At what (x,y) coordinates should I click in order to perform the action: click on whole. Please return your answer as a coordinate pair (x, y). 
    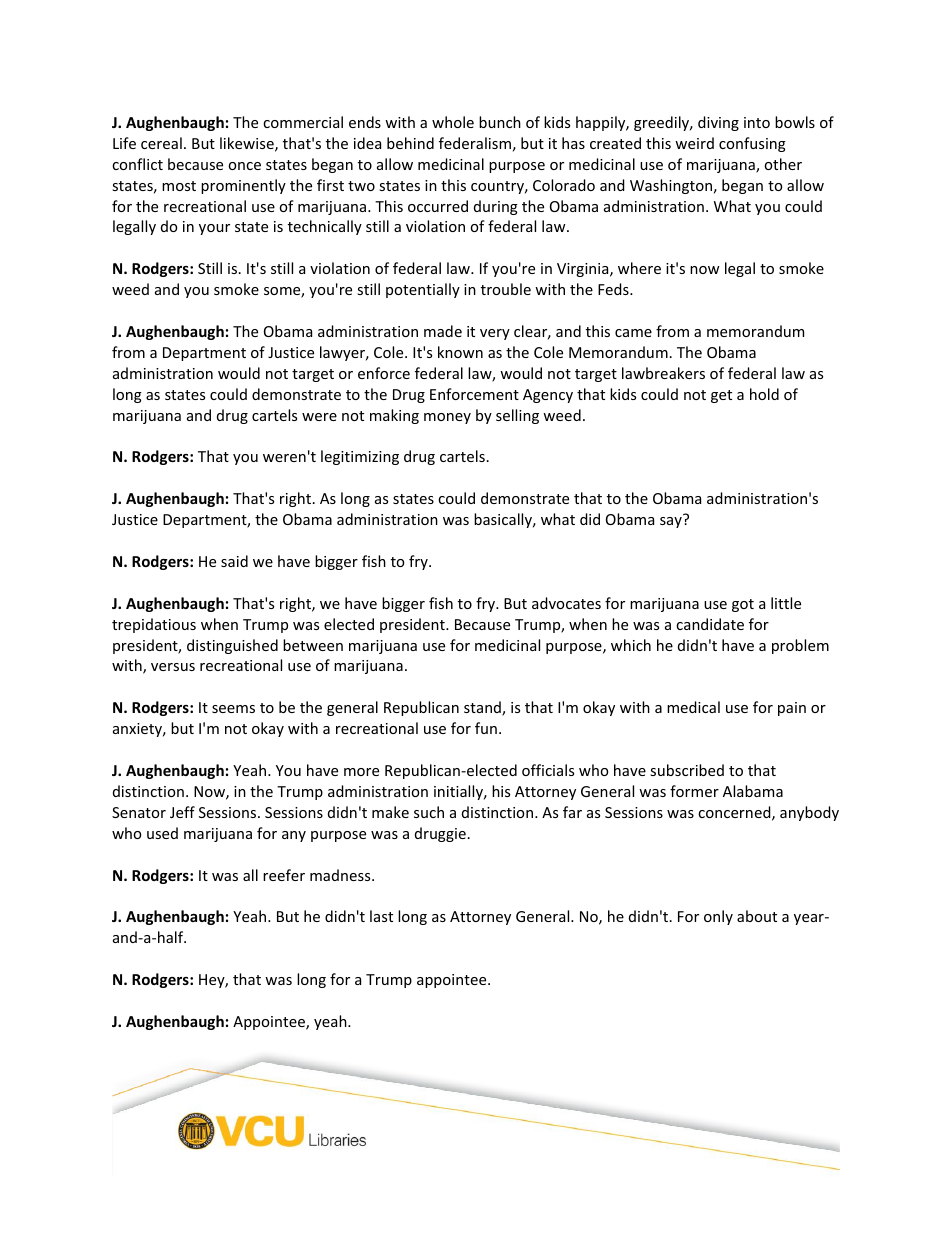
    Looking at the image, I should click on (453, 122).
